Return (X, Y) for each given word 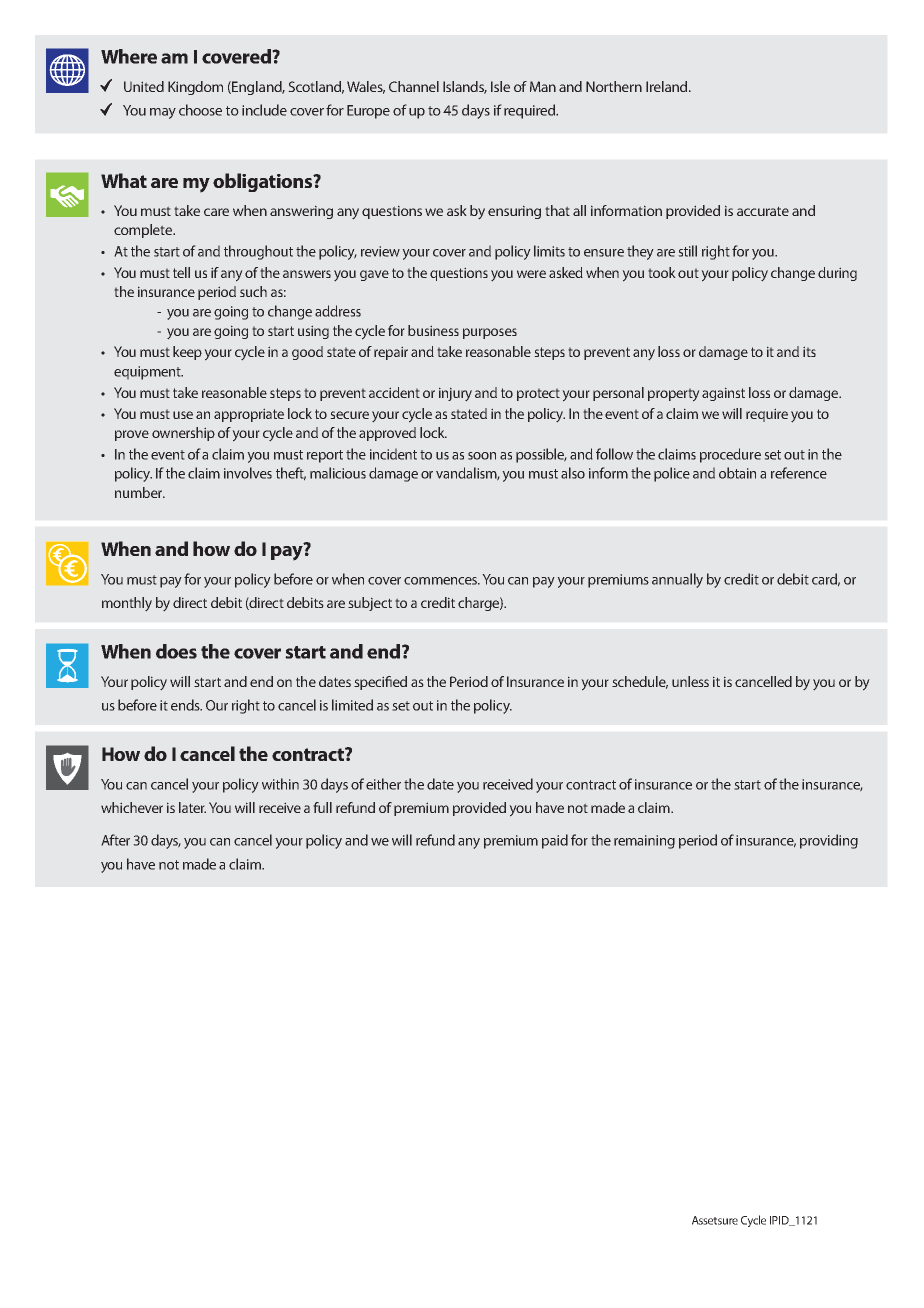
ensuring (514, 212)
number (140, 492)
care (216, 212)
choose (200, 110)
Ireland (668, 86)
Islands (465, 87)
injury (455, 394)
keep (187, 353)
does (176, 651)
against (723, 394)
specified (380, 683)
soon (482, 456)
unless (690, 681)
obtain (737, 473)
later (192, 807)
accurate (763, 211)
